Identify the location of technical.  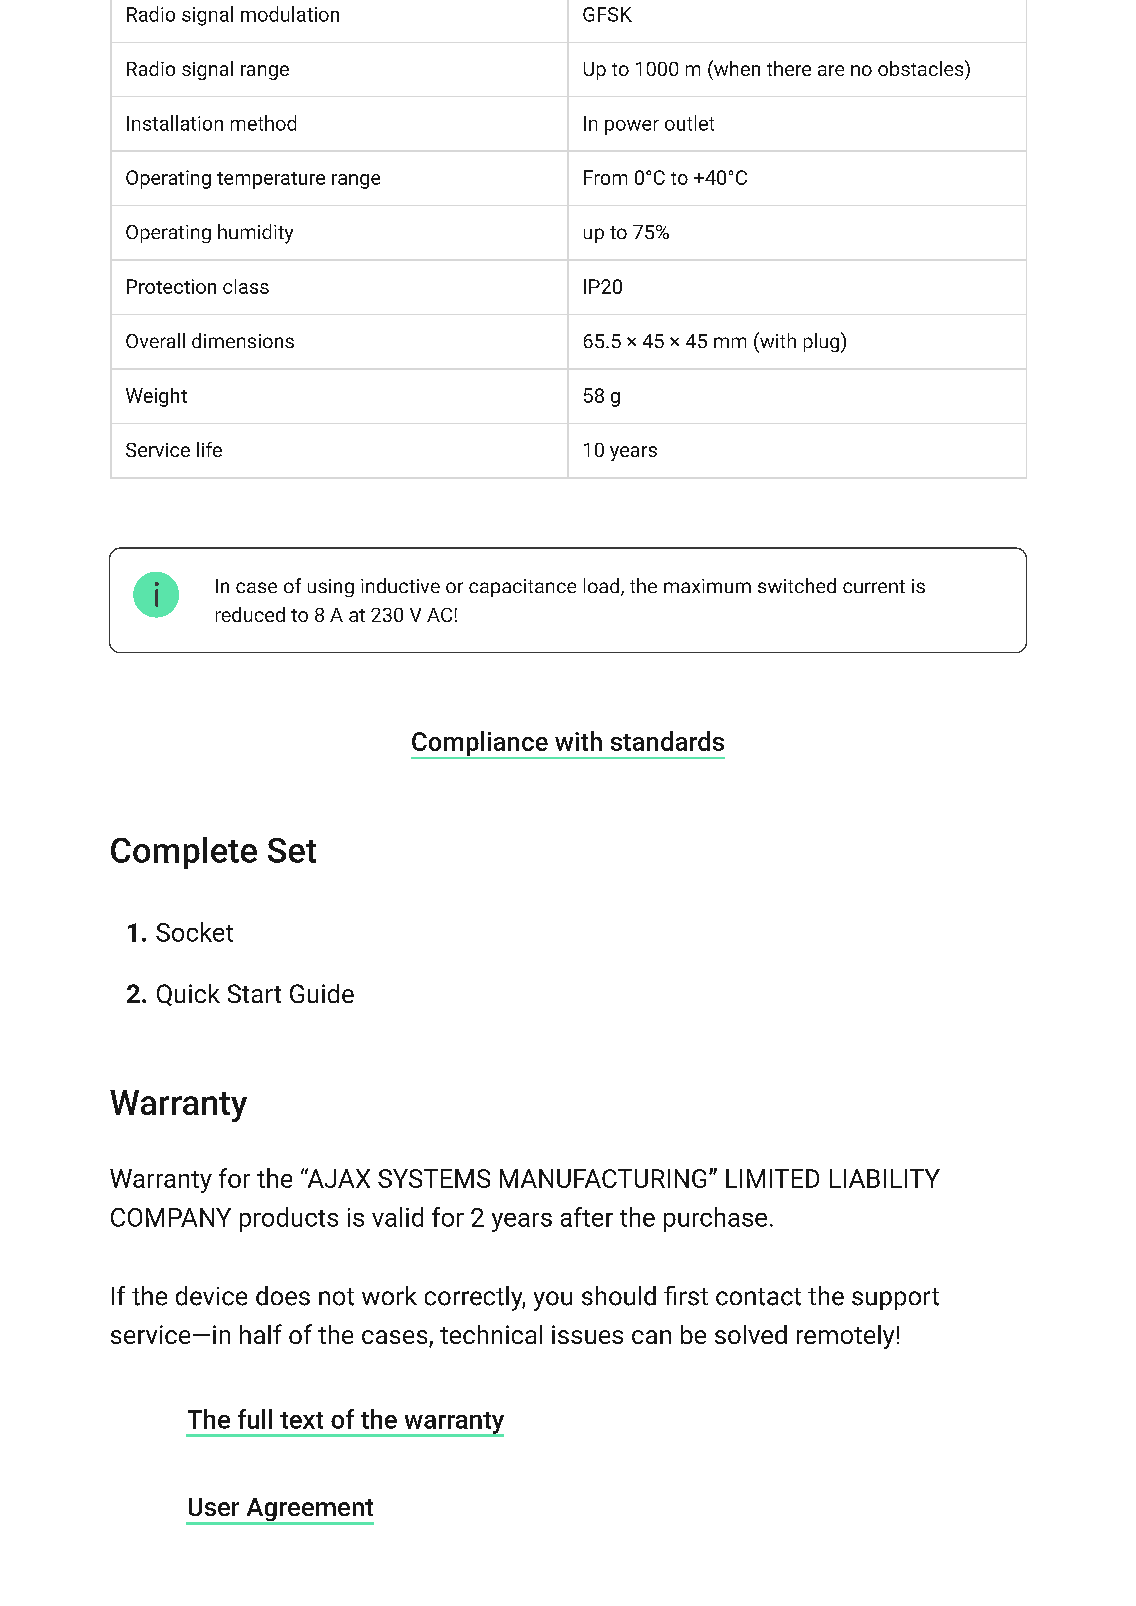
(491, 1334).
